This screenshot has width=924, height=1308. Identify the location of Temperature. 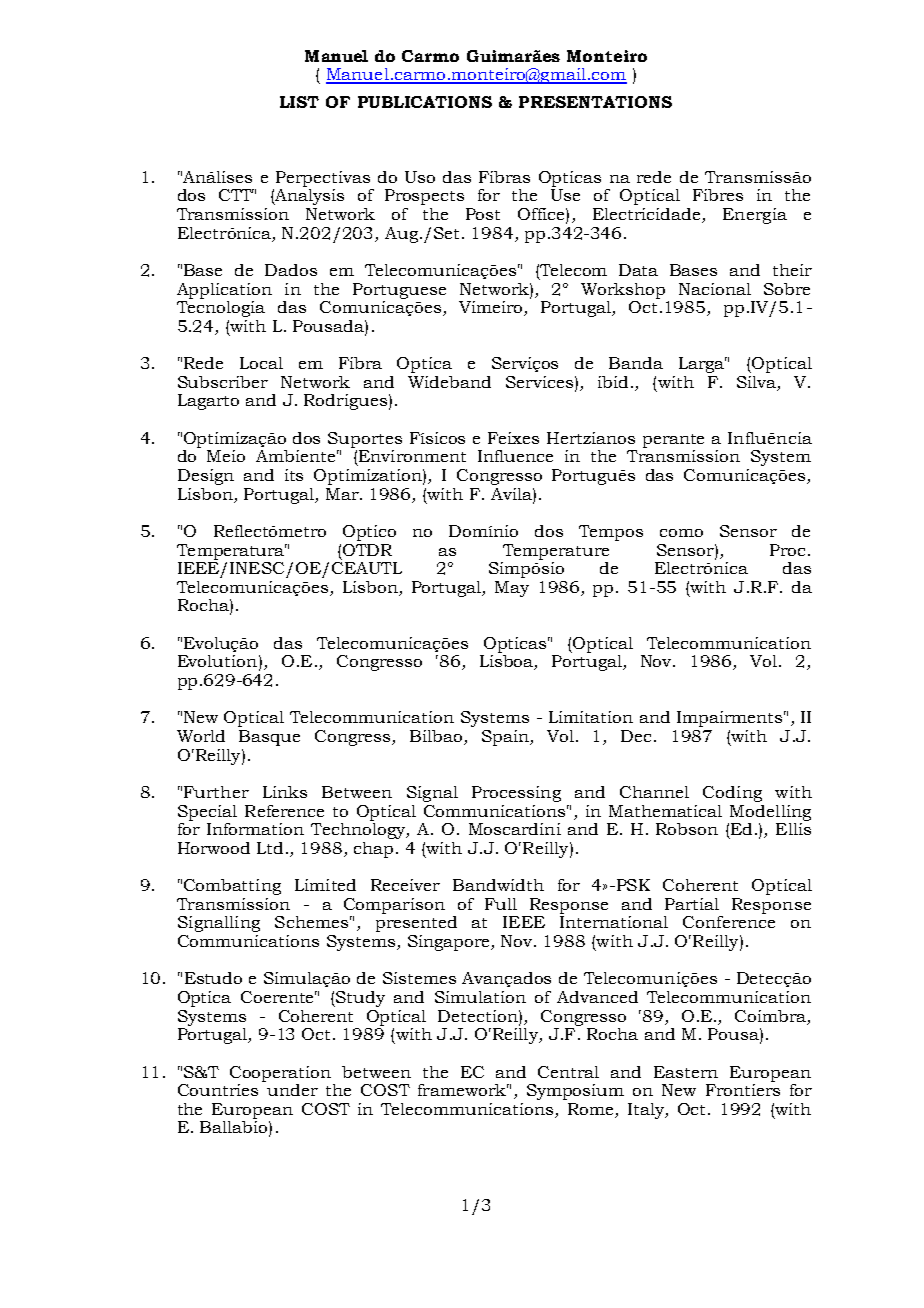
(556, 552).
